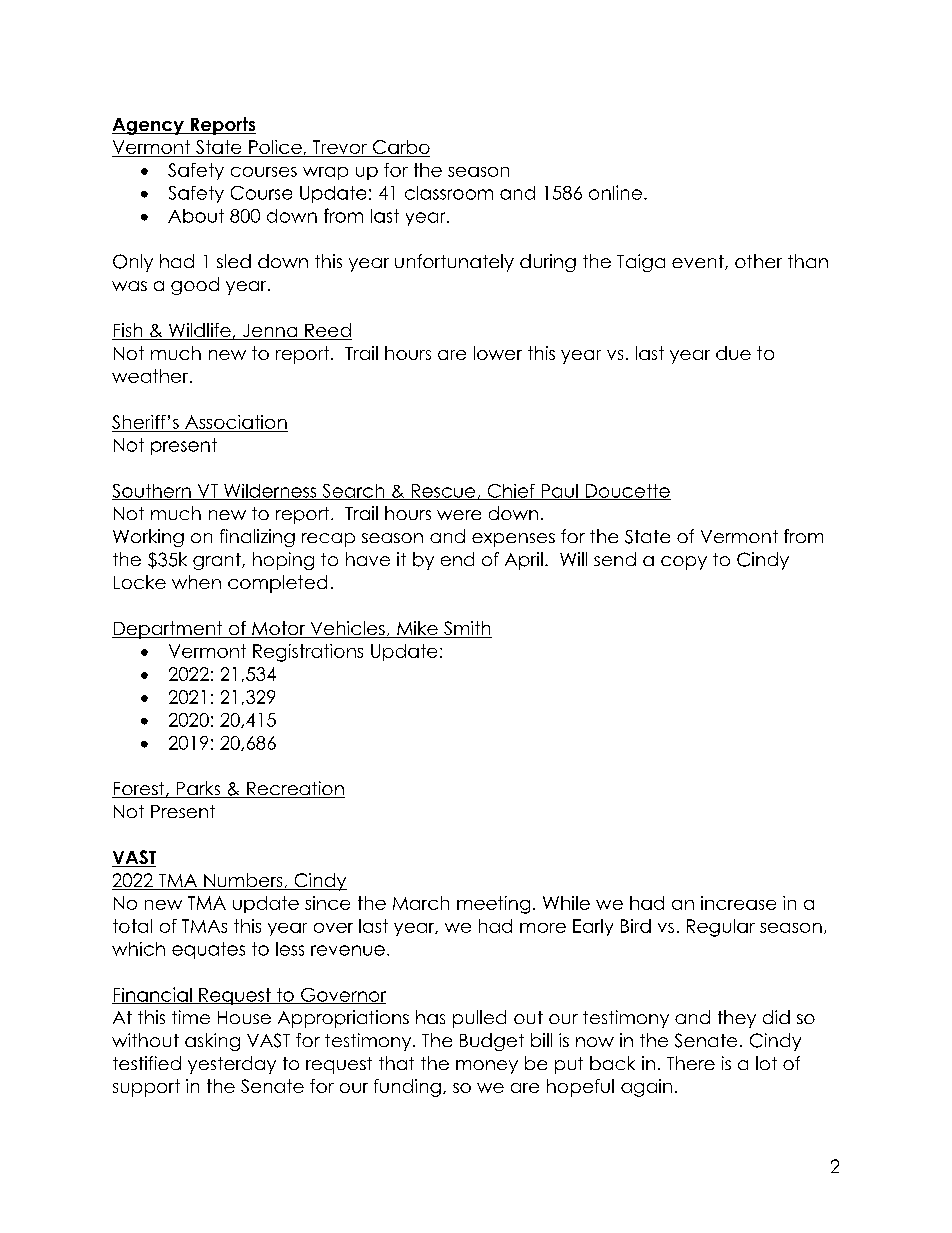 This screenshot has height=1233, width=952. What do you see at coordinates (198, 789) in the screenshot?
I see `Parks` at bounding box center [198, 789].
